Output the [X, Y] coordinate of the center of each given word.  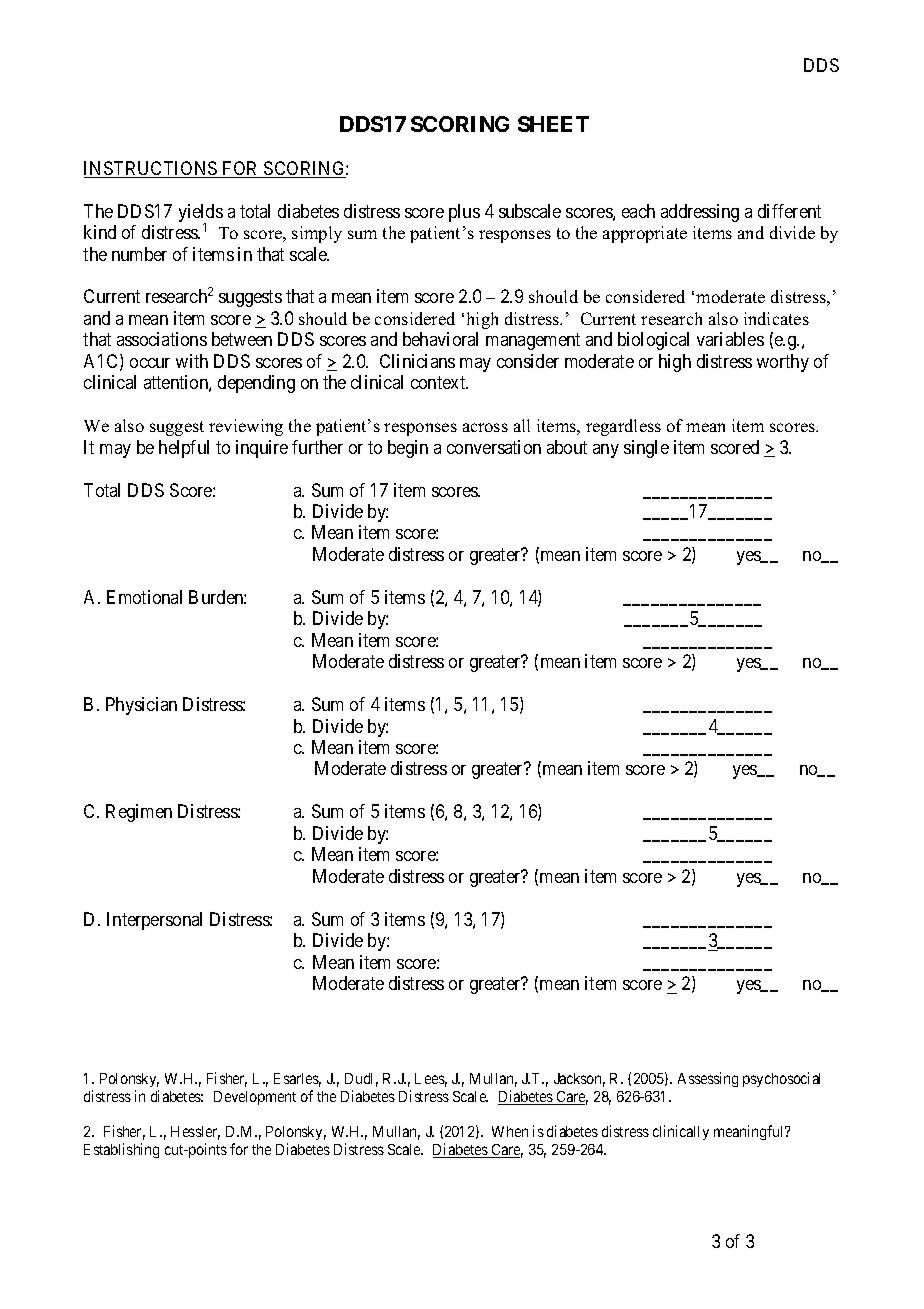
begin [408, 449]
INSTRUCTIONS [152, 169]
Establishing [121, 1150]
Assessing [708, 1079]
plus [464, 213]
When [510, 1131]
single [646, 449]
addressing [700, 213]
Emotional [144, 597]
